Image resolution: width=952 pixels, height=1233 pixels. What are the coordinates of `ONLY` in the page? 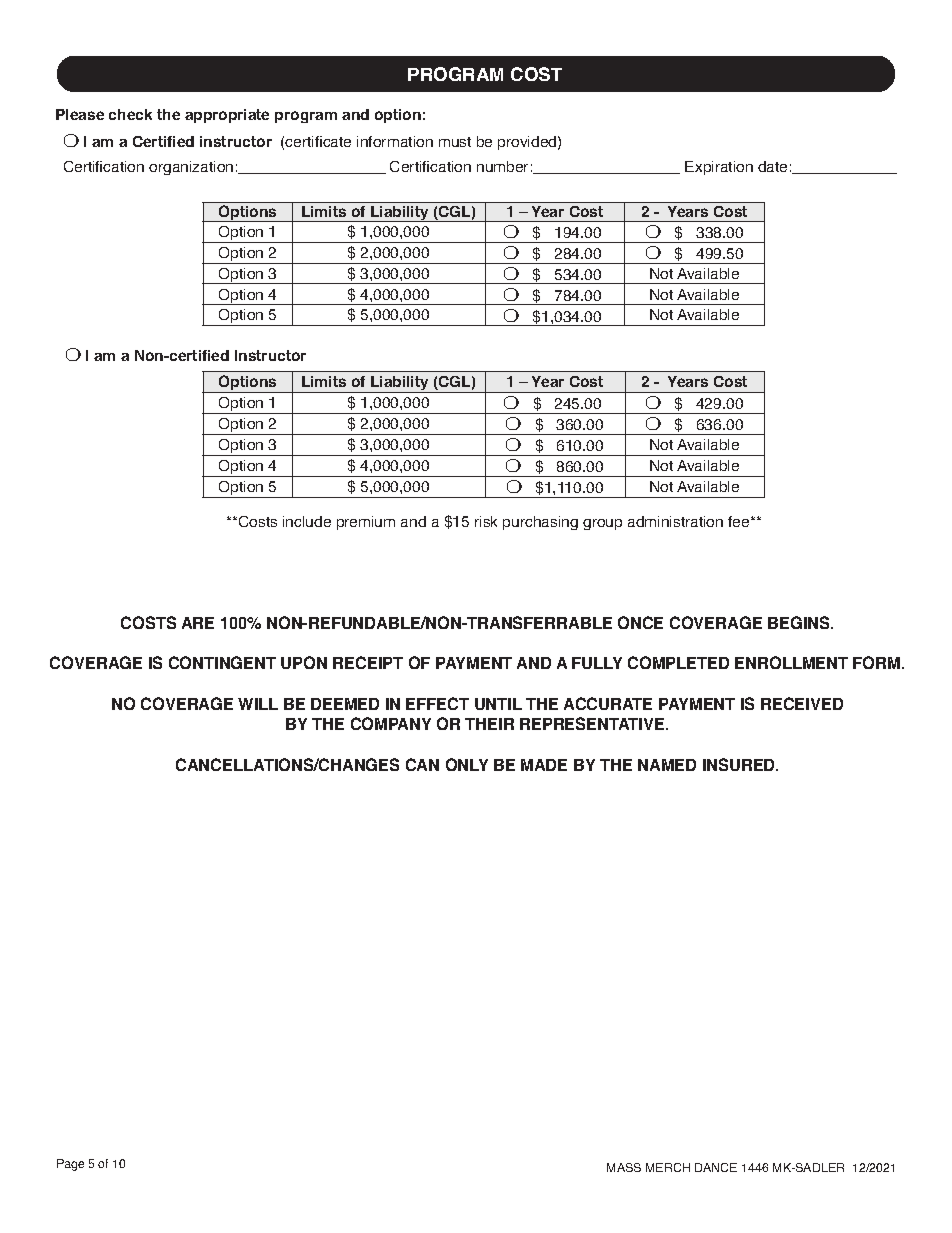 It's located at (467, 764).
